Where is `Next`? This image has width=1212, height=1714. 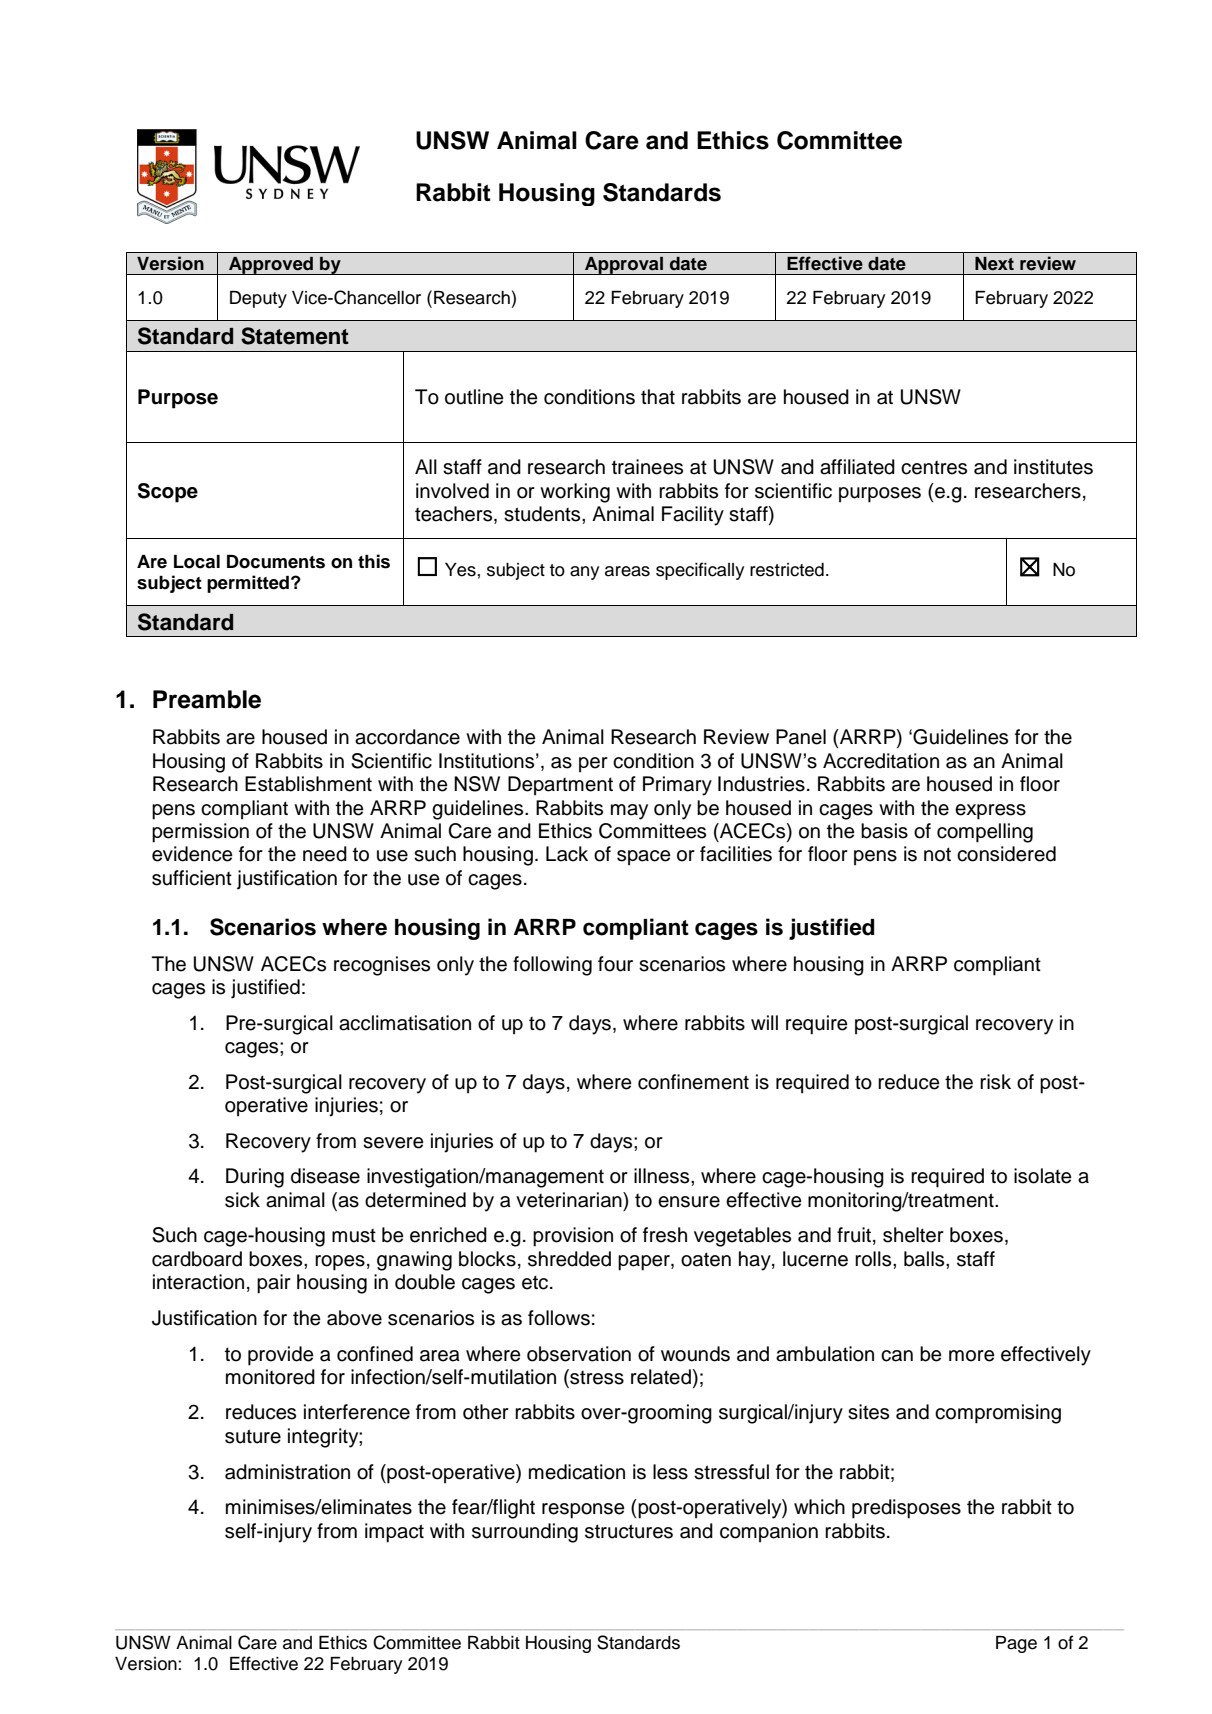
Next is located at coordinates (994, 264).
